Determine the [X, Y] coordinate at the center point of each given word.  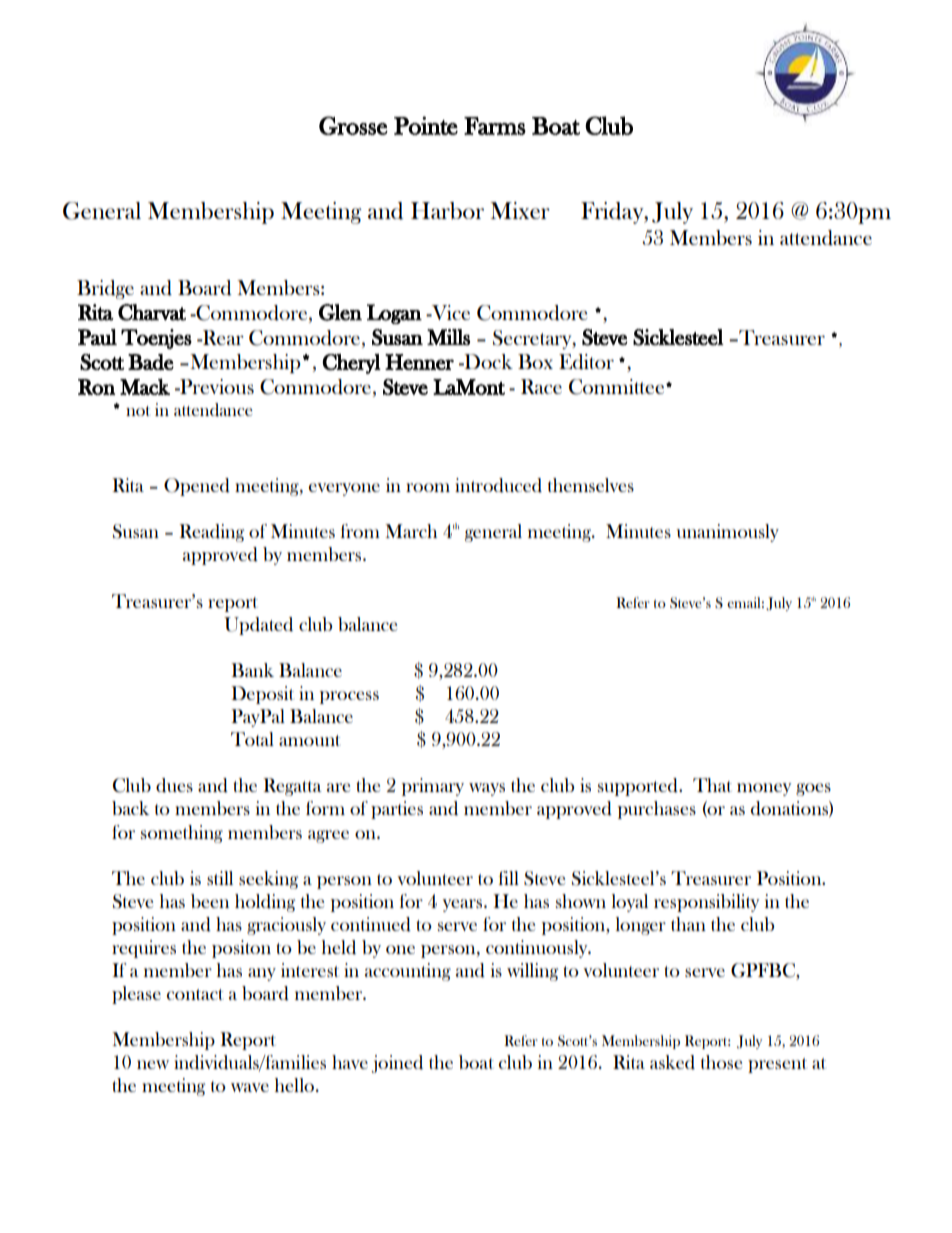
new [153, 1064]
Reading [211, 533]
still [220, 878]
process [349, 697]
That [712, 785]
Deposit [262, 695]
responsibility [706, 903]
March [411, 531]
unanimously [727, 533]
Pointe [426, 125]
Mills [448, 337]
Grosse [353, 125]
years [464, 905]
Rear [222, 337]
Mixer [520, 210]
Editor [586, 362]
